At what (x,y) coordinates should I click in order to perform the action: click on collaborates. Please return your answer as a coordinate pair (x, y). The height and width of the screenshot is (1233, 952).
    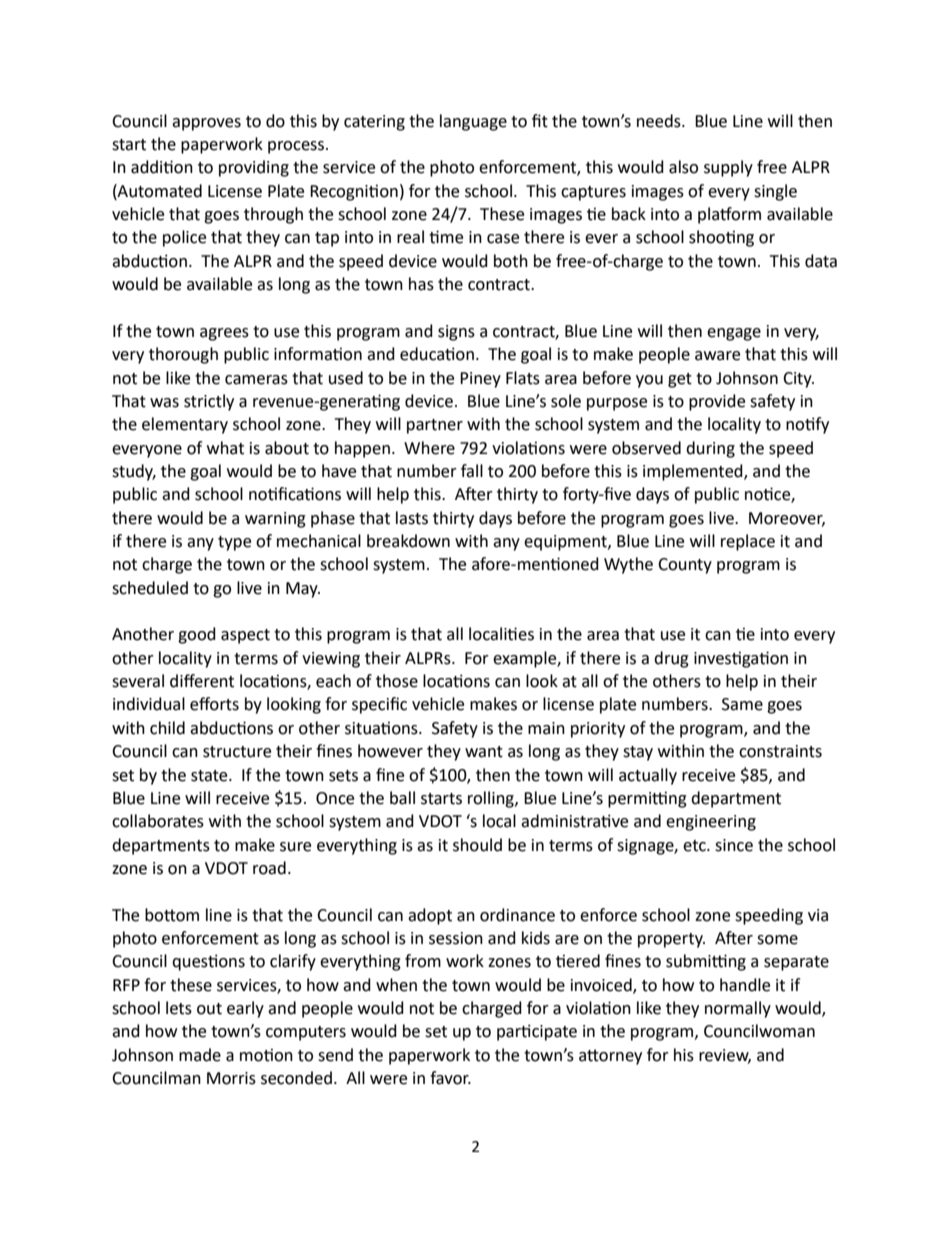
    Looking at the image, I should click on (158, 821).
